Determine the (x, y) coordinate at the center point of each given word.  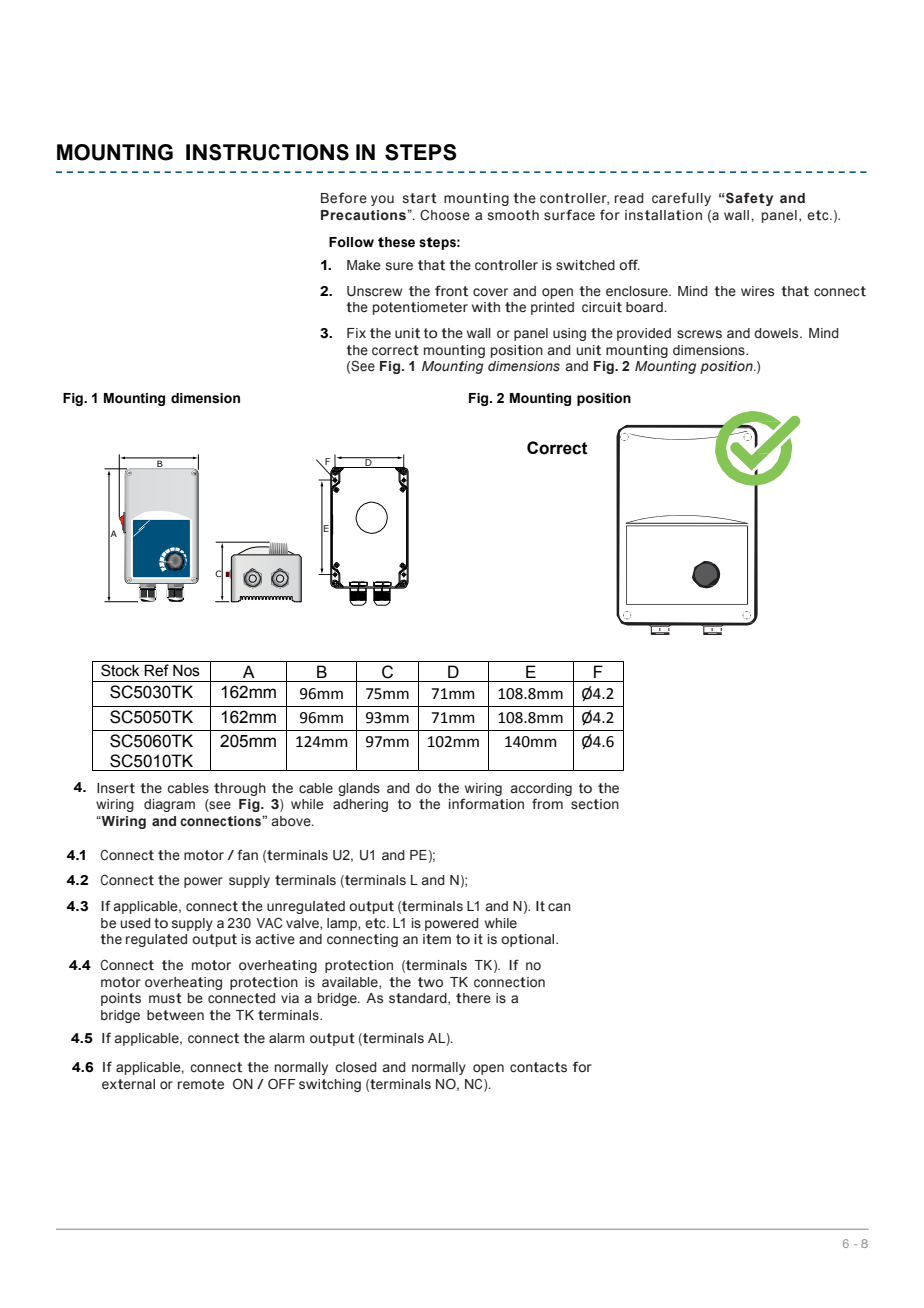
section (595, 804)
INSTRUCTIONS (267, 152)
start (420, 198)
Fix (356, 333)
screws (699, 334)
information (486, 804)
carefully (681, 199)
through (240, 789)
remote (201, 1084)
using (569, 334)
